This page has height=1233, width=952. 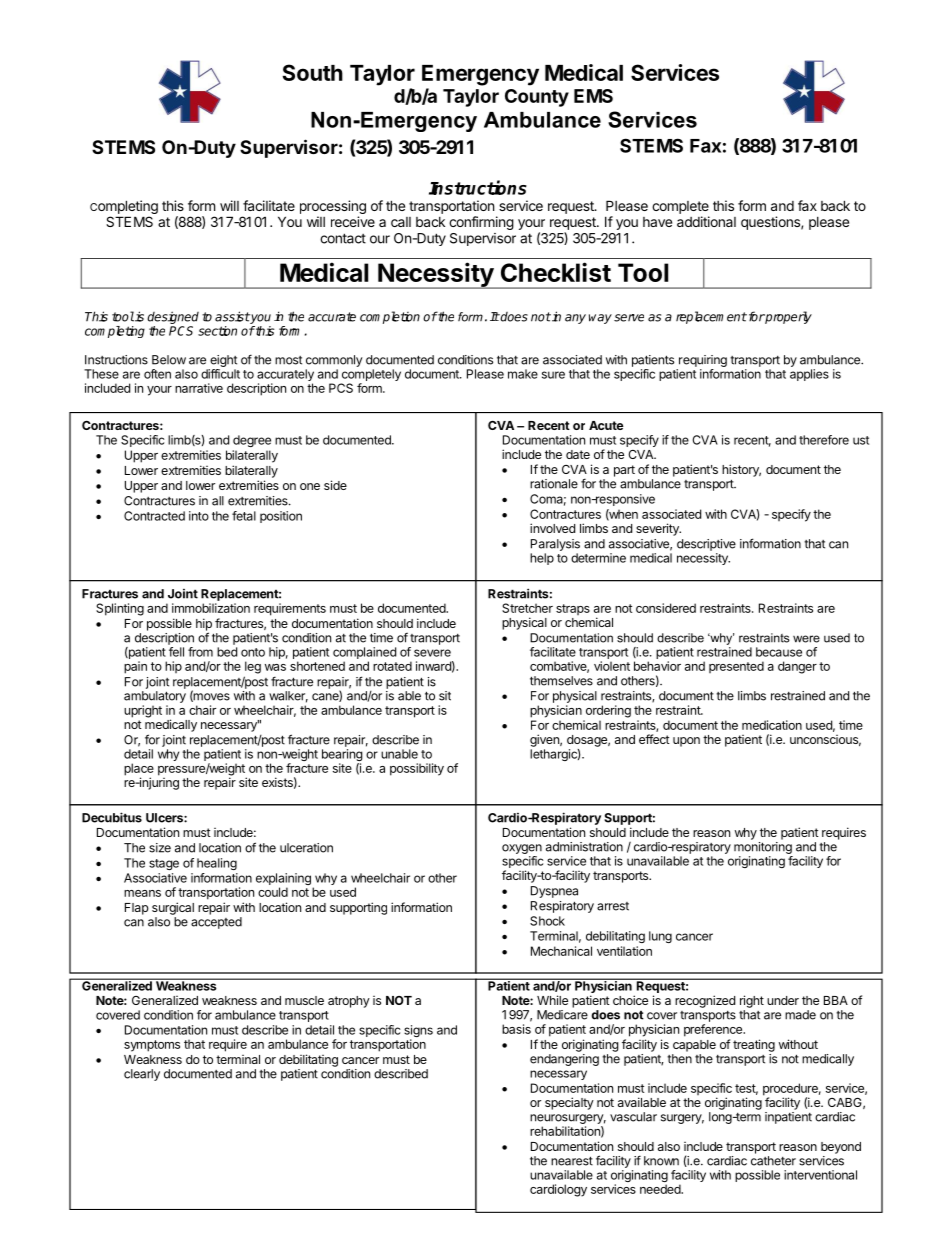 I want to click on severe, so click(x=432, y=653).
